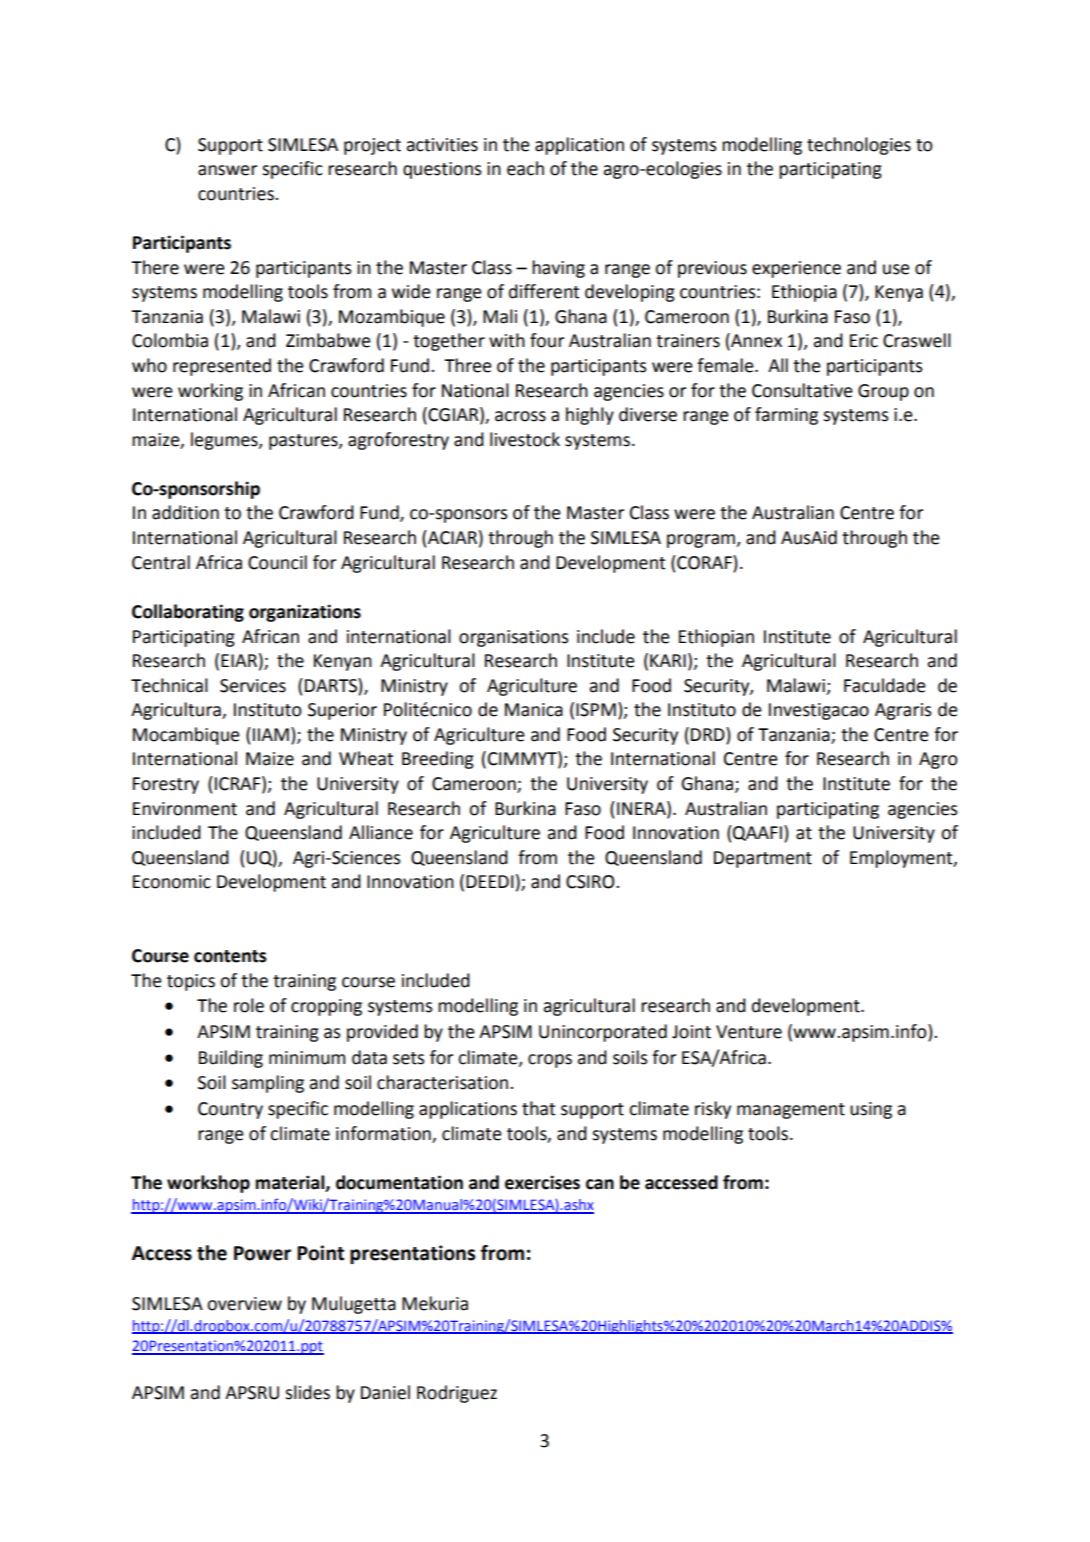 The height and width of the screenshot is (1542, 1090). What do you see at coordinates (227, 170) in the screenshot?
I see `answer` at bounding box center [227, 170].
